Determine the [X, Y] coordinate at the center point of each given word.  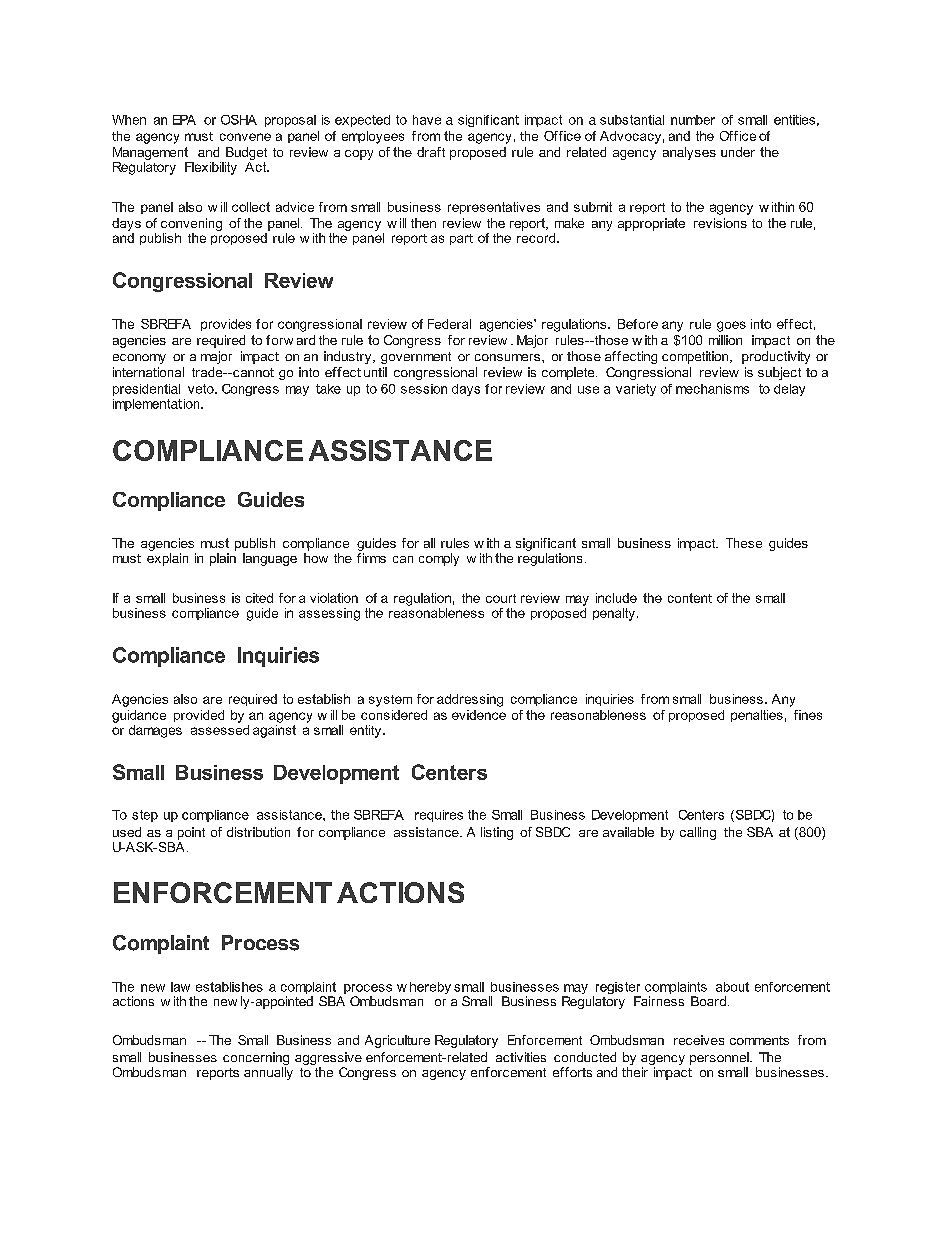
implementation [157, 405]
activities [521, 1057]
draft [431, 152]
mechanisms [712, 389]
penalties [757, 716]
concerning [256, 1060]
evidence [479, 715]
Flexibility [211, 168]
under [738, 152]
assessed [220, 730]
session [424, 389]
